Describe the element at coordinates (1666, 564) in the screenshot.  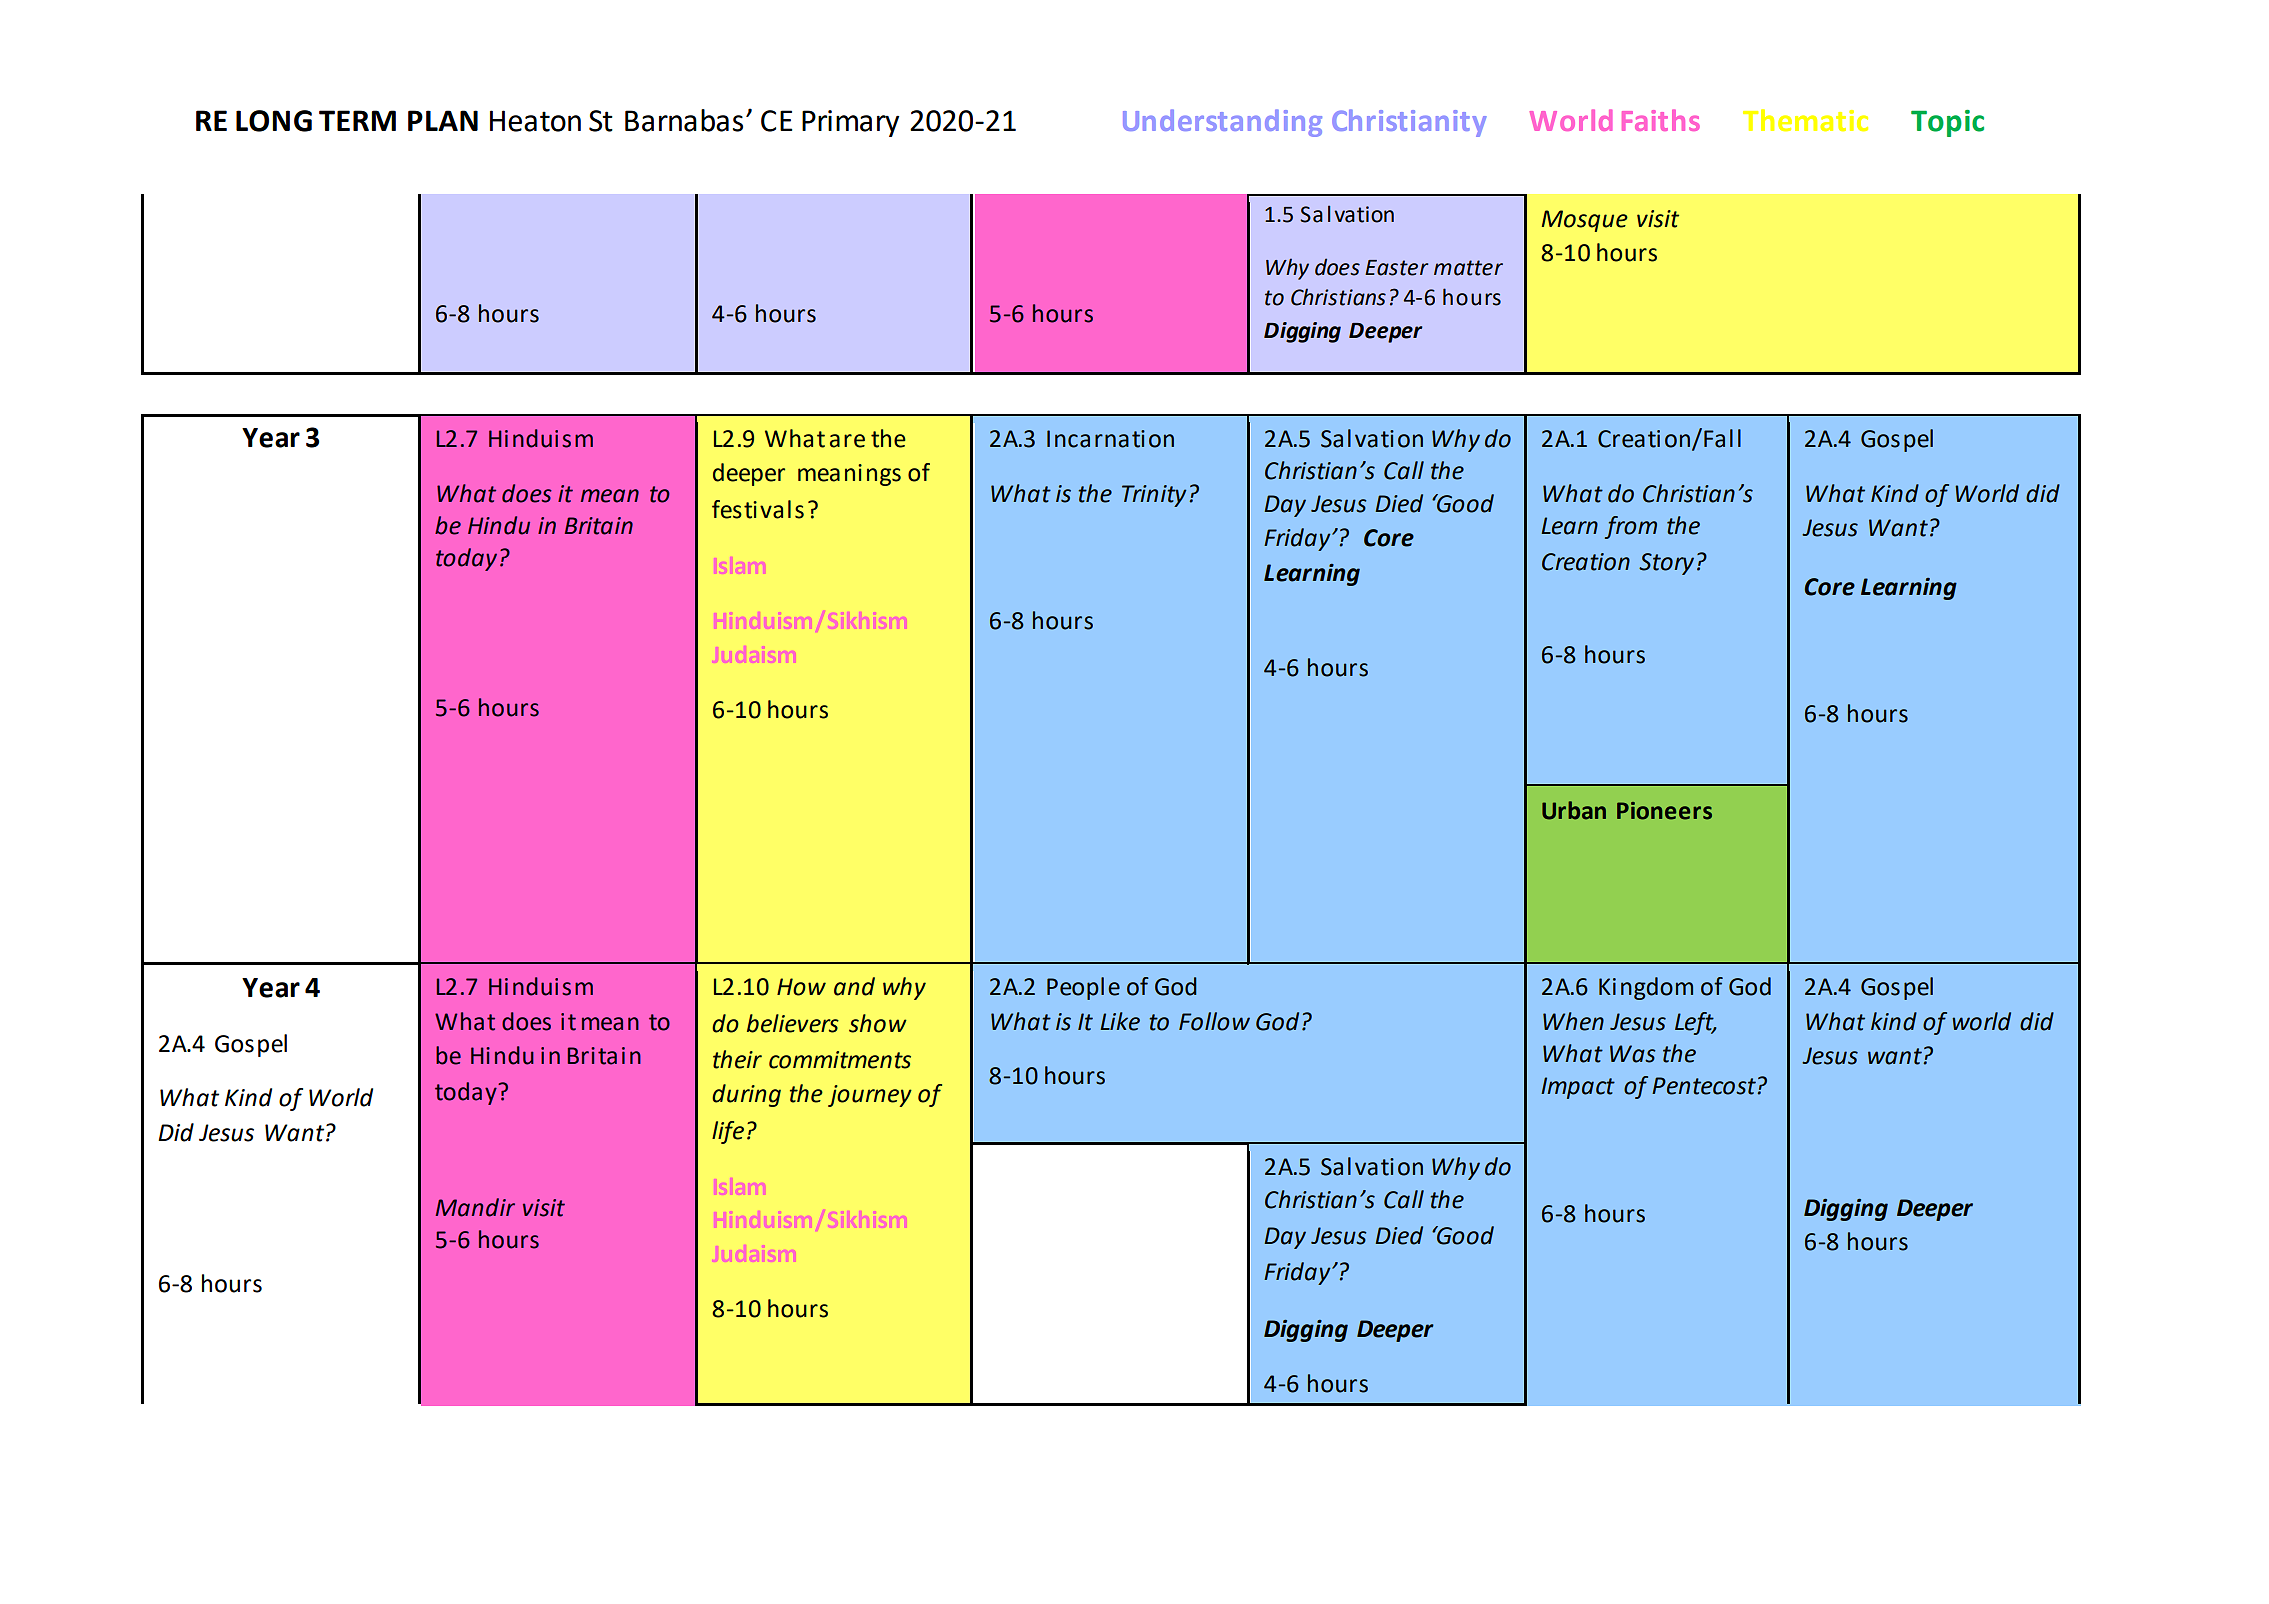
I see `Story` at that location.
